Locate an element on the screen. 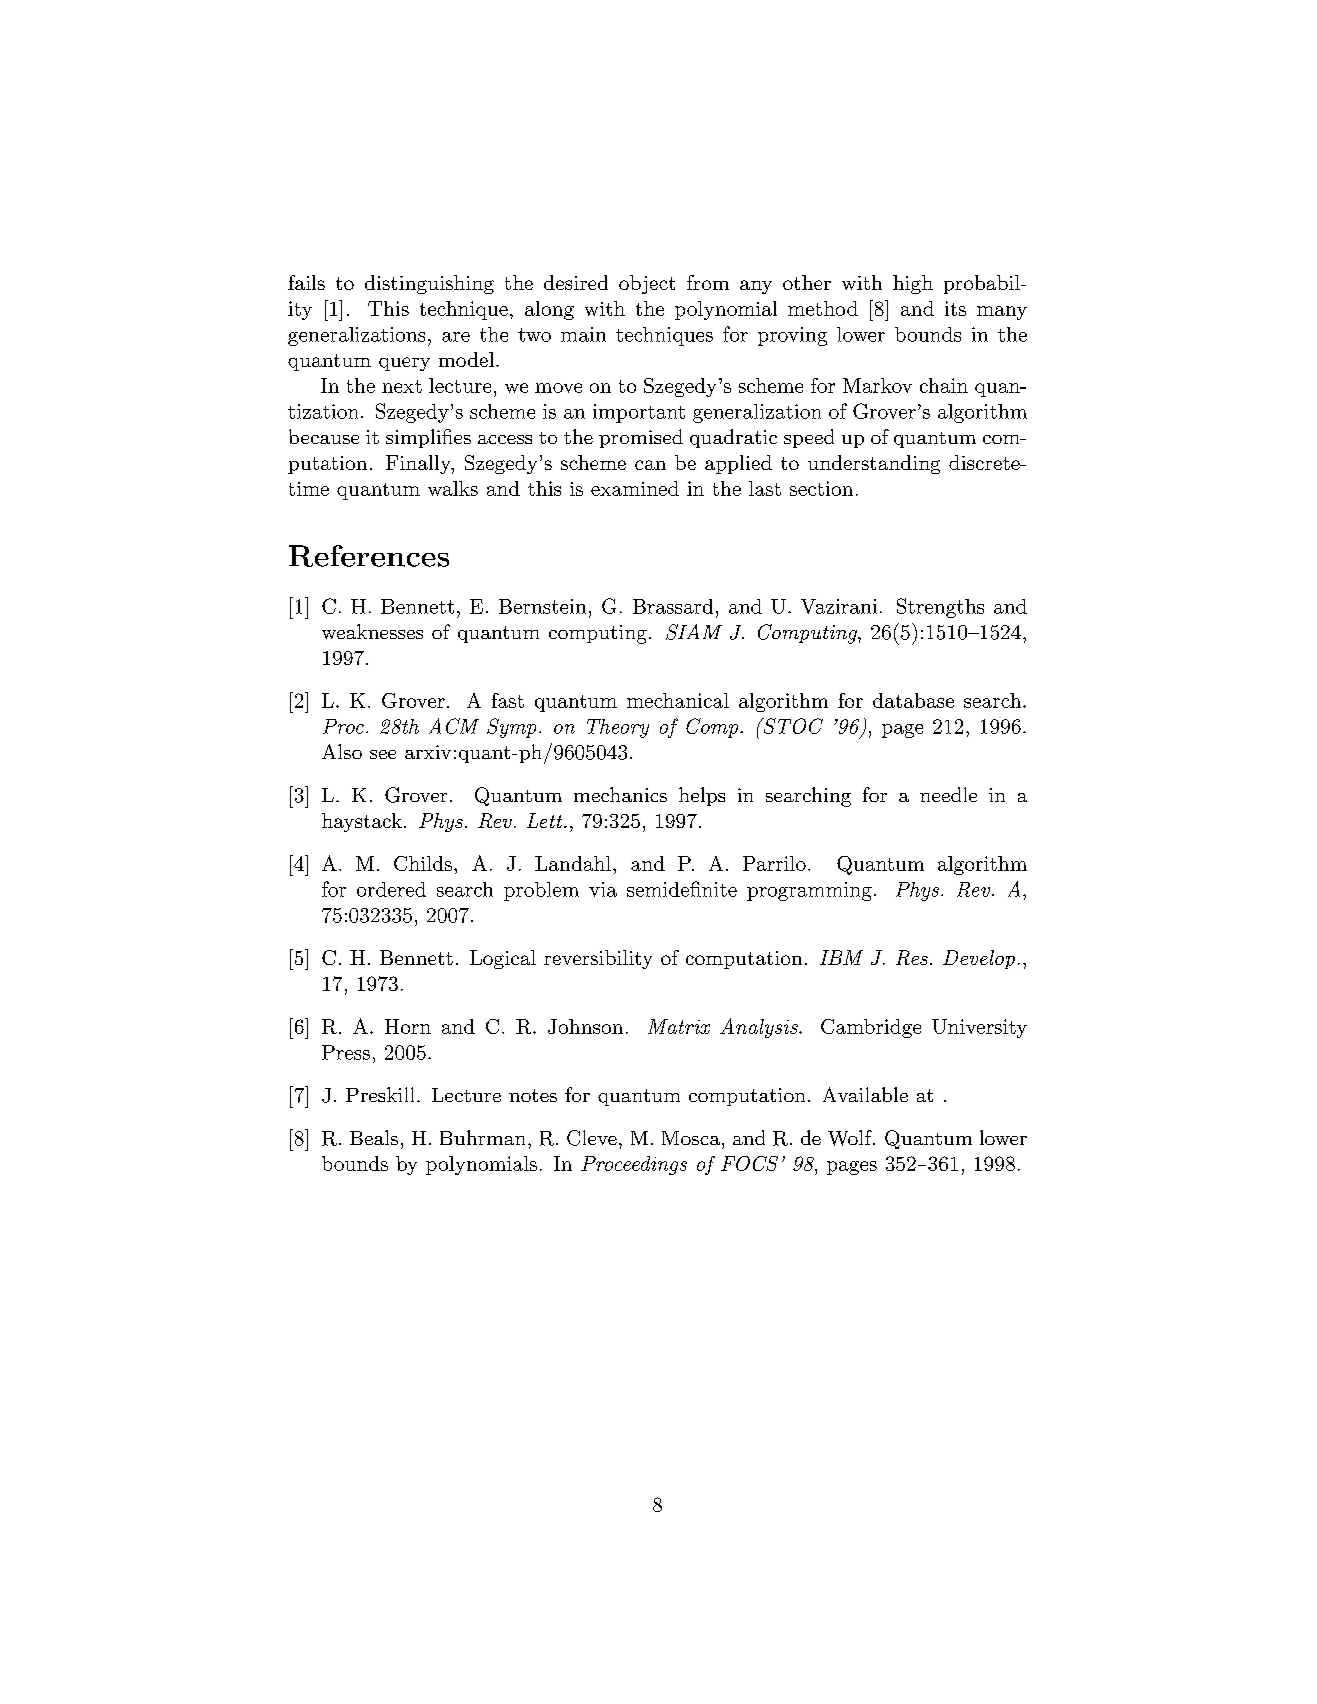  Cleve is located at coordinates (592, 1138).
